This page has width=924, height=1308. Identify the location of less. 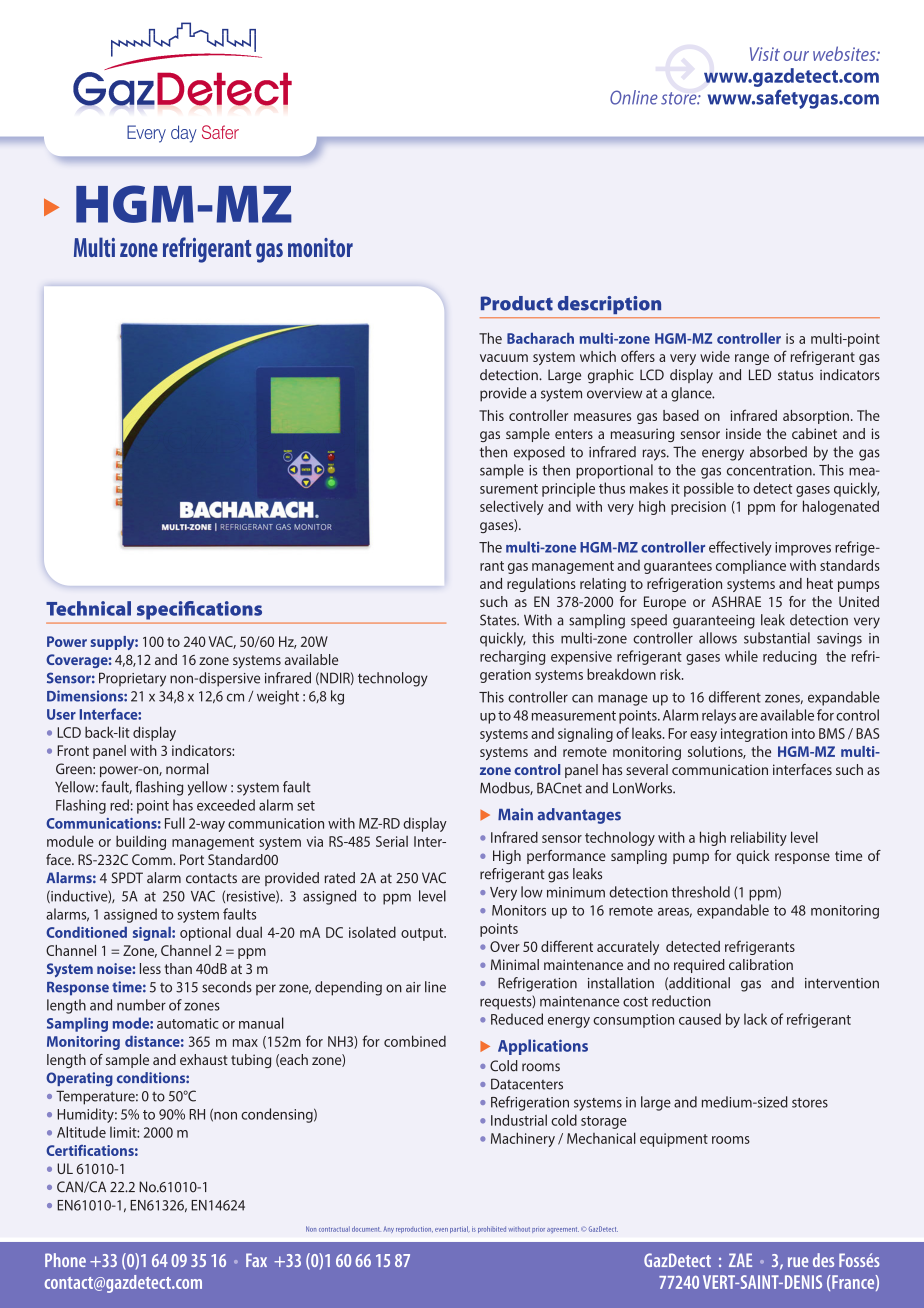
(150, 968).
